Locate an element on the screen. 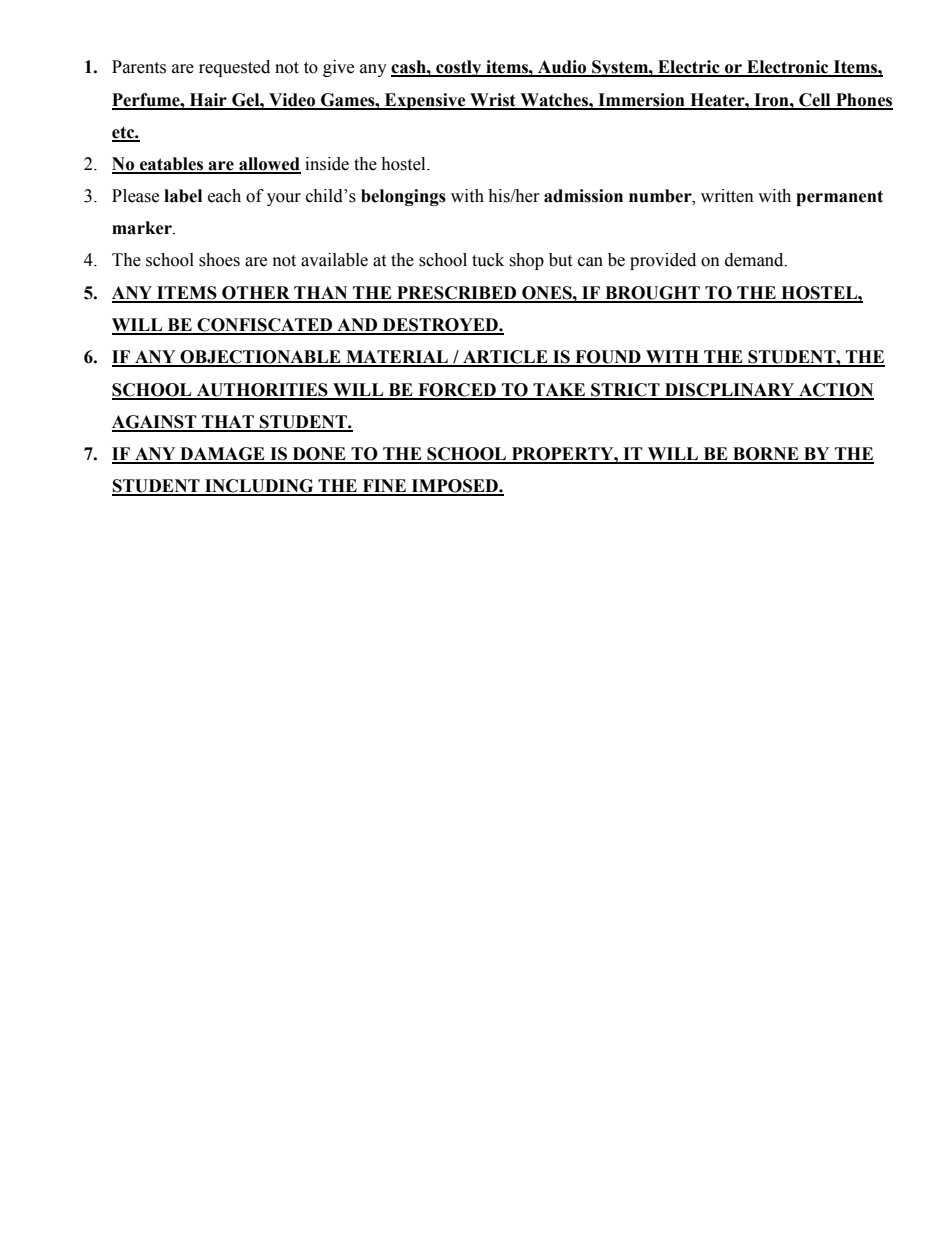 The width and height of the screenshot is (952, 1233). INCLUDING is located at coordinates (259, 487).
